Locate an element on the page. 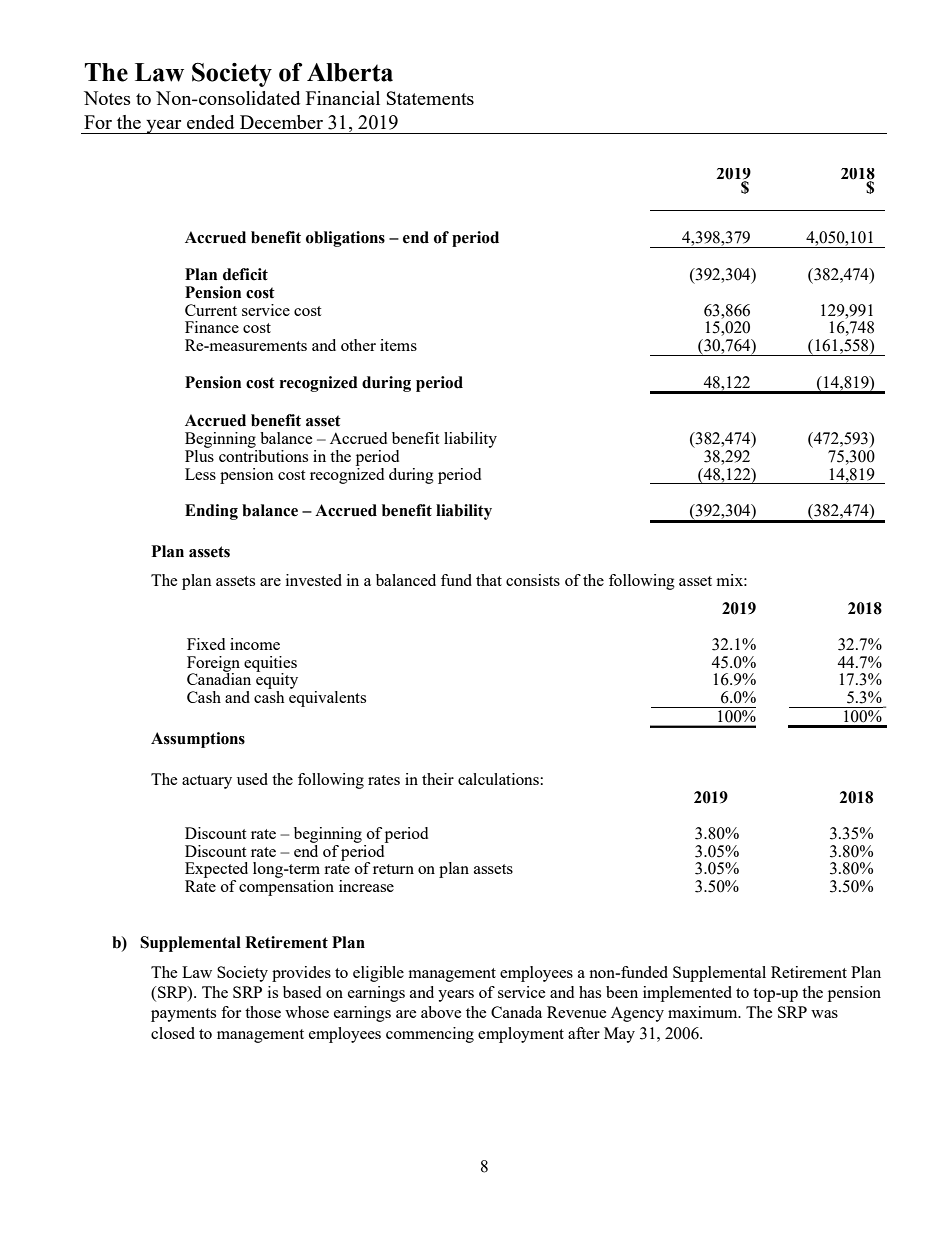 The width and height of the document is (952, 1233). payments is located at coordinates (183, 1015).
